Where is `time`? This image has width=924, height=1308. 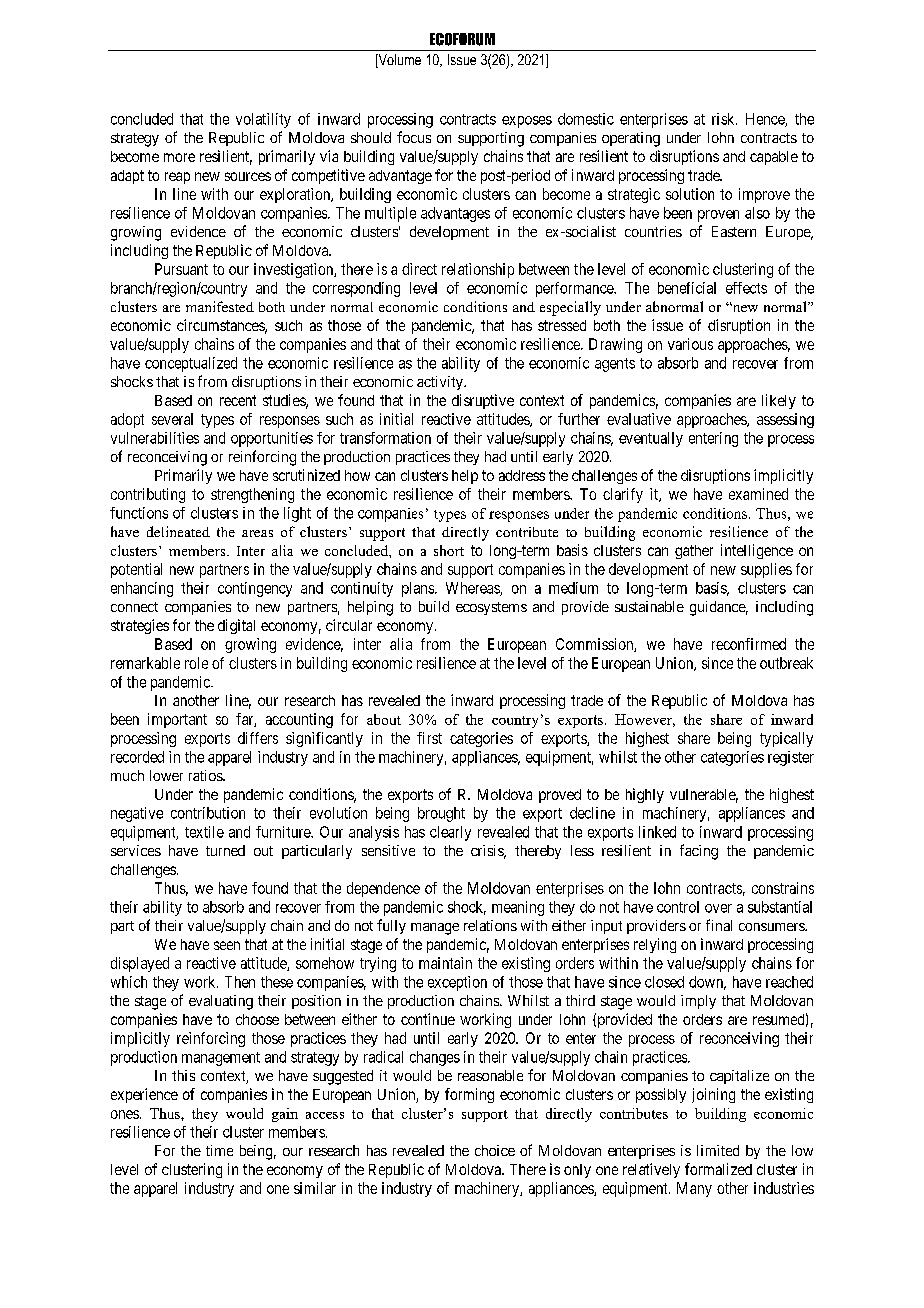
time is located at coordinates (219, 1150).
